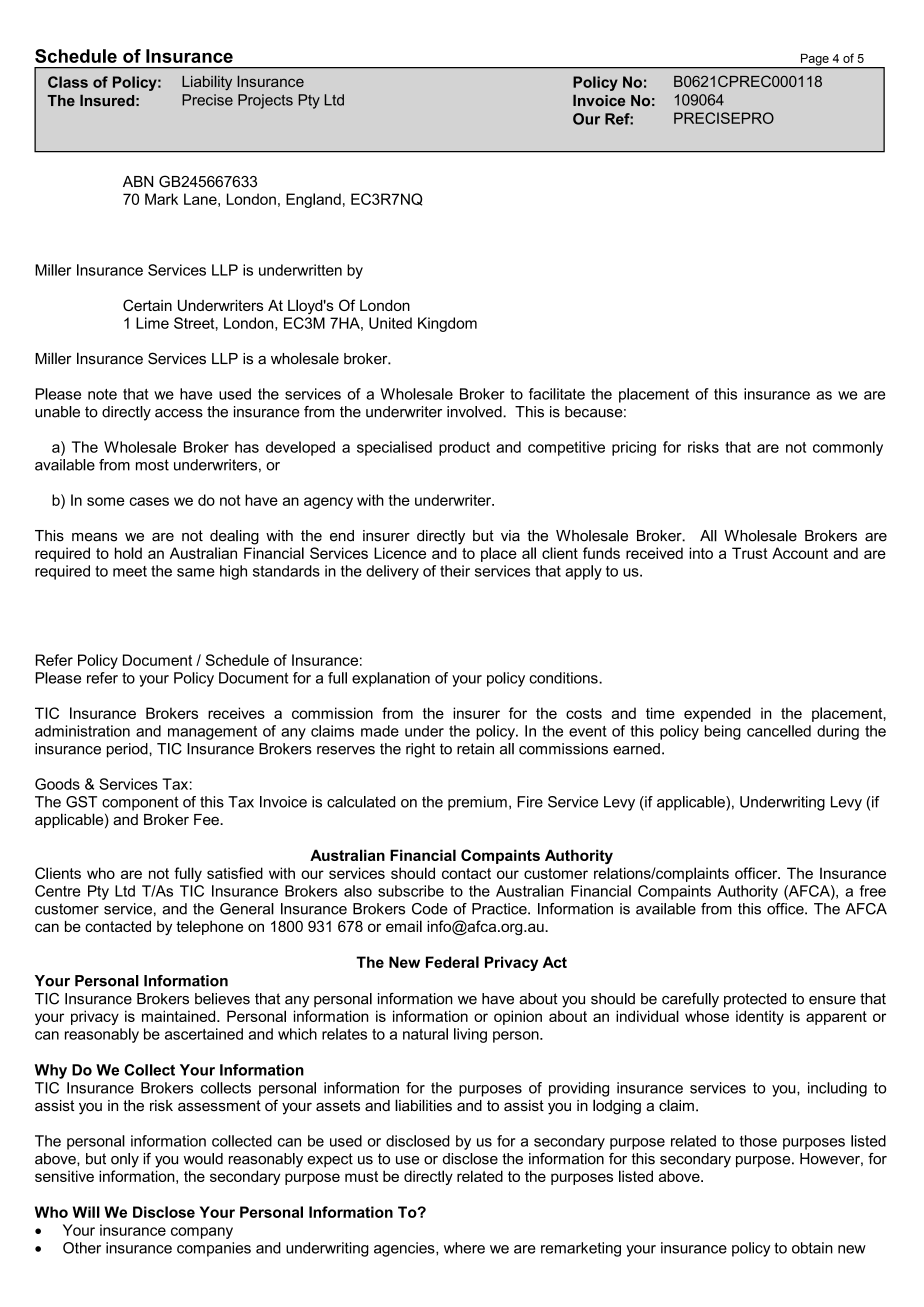  What do you see at coordinates (717, 714) in the image?
I see `expended` at bounding box center [717, 714].
